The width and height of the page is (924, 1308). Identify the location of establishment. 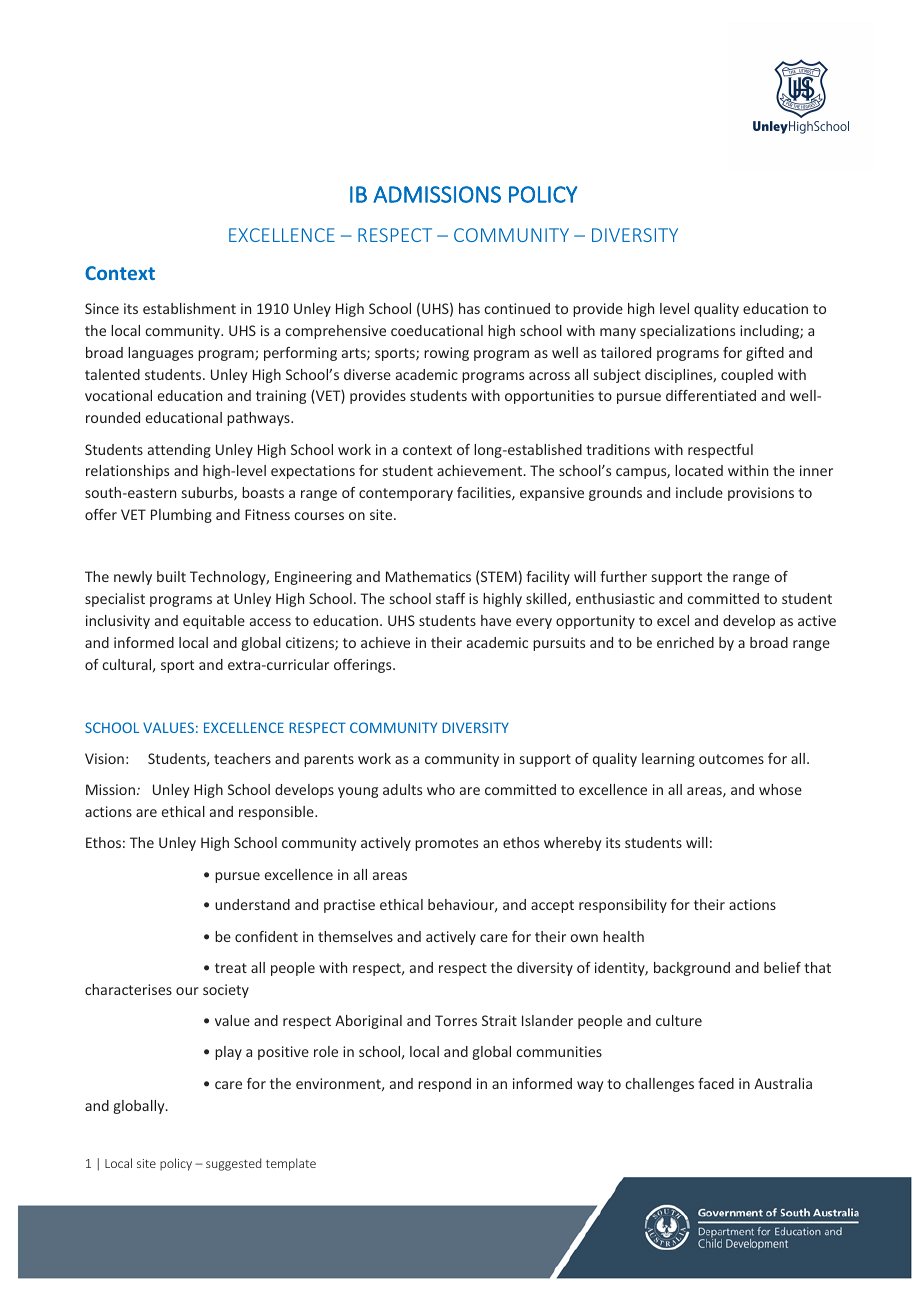
(189, 308).
